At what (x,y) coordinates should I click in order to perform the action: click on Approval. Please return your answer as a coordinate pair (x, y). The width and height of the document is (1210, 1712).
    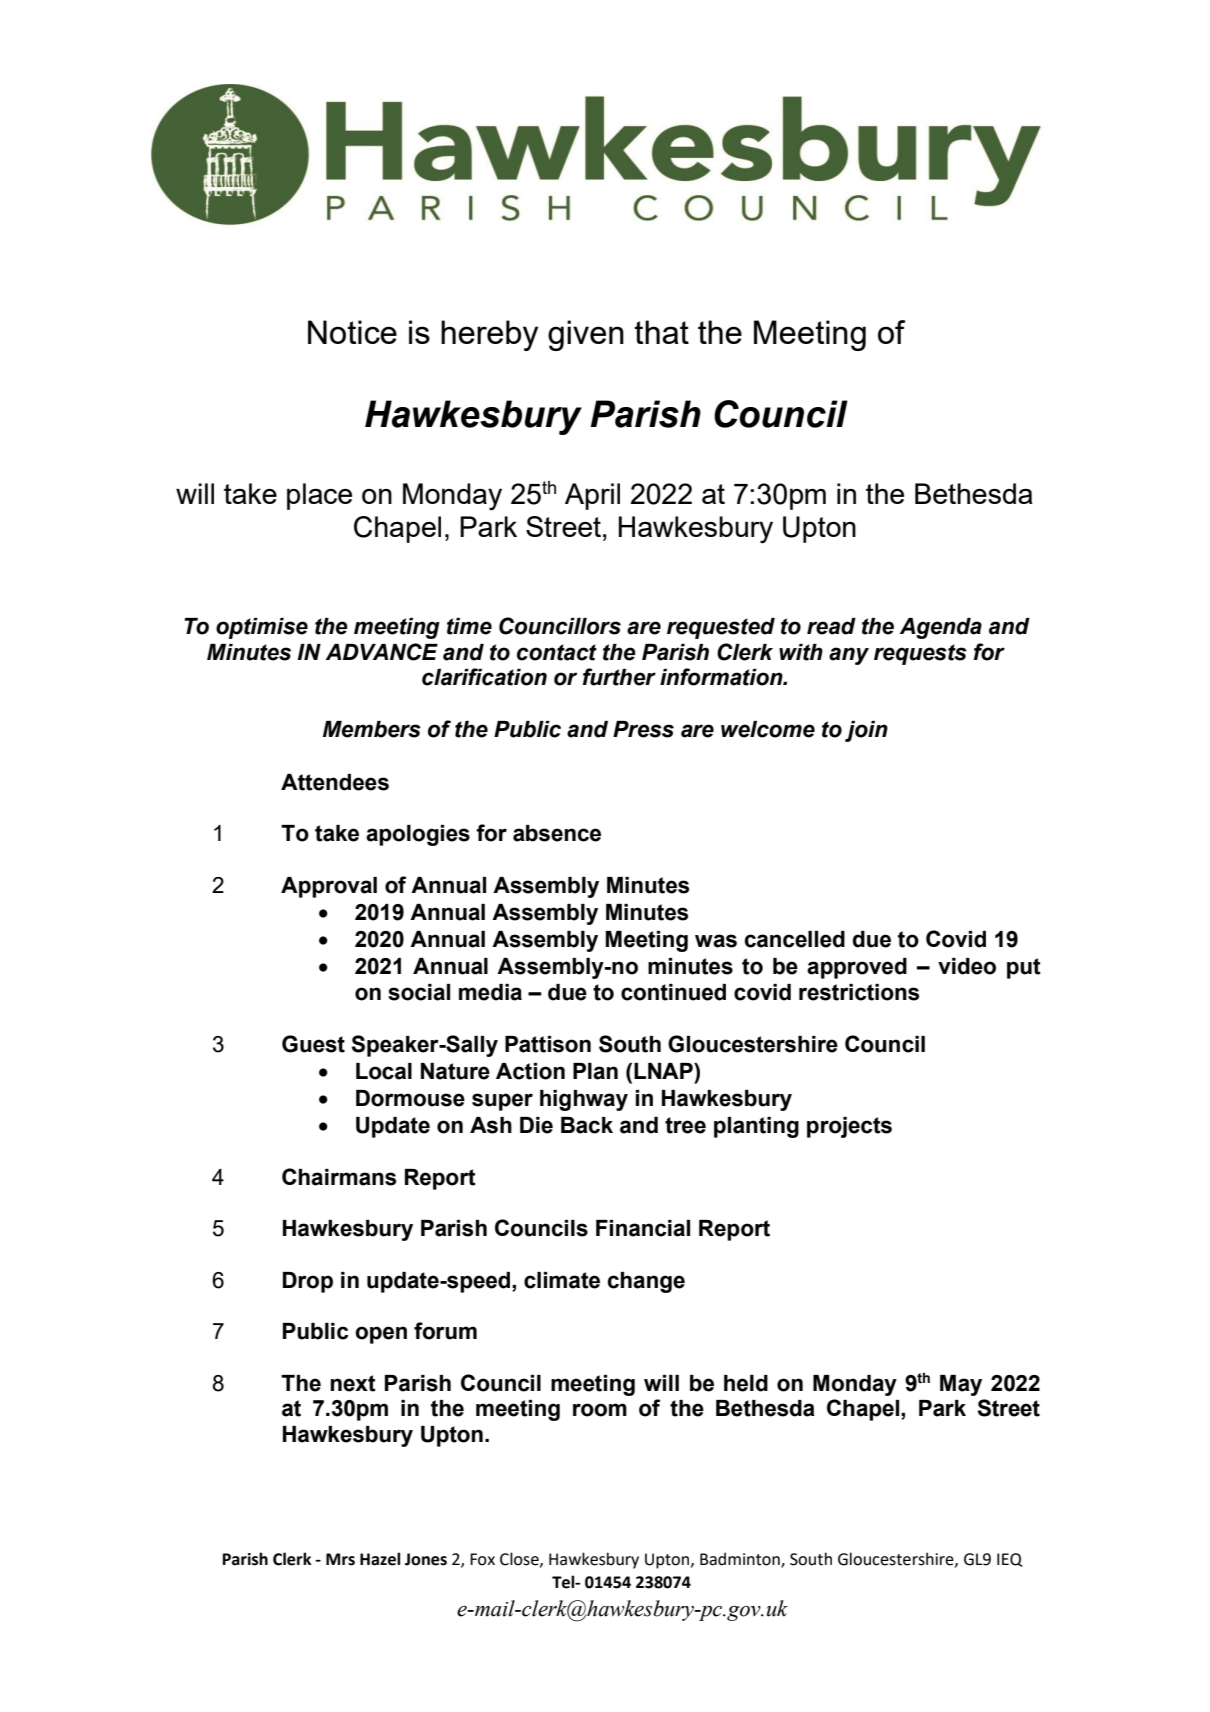
    Looking at the image, I should click on (329, 887).
